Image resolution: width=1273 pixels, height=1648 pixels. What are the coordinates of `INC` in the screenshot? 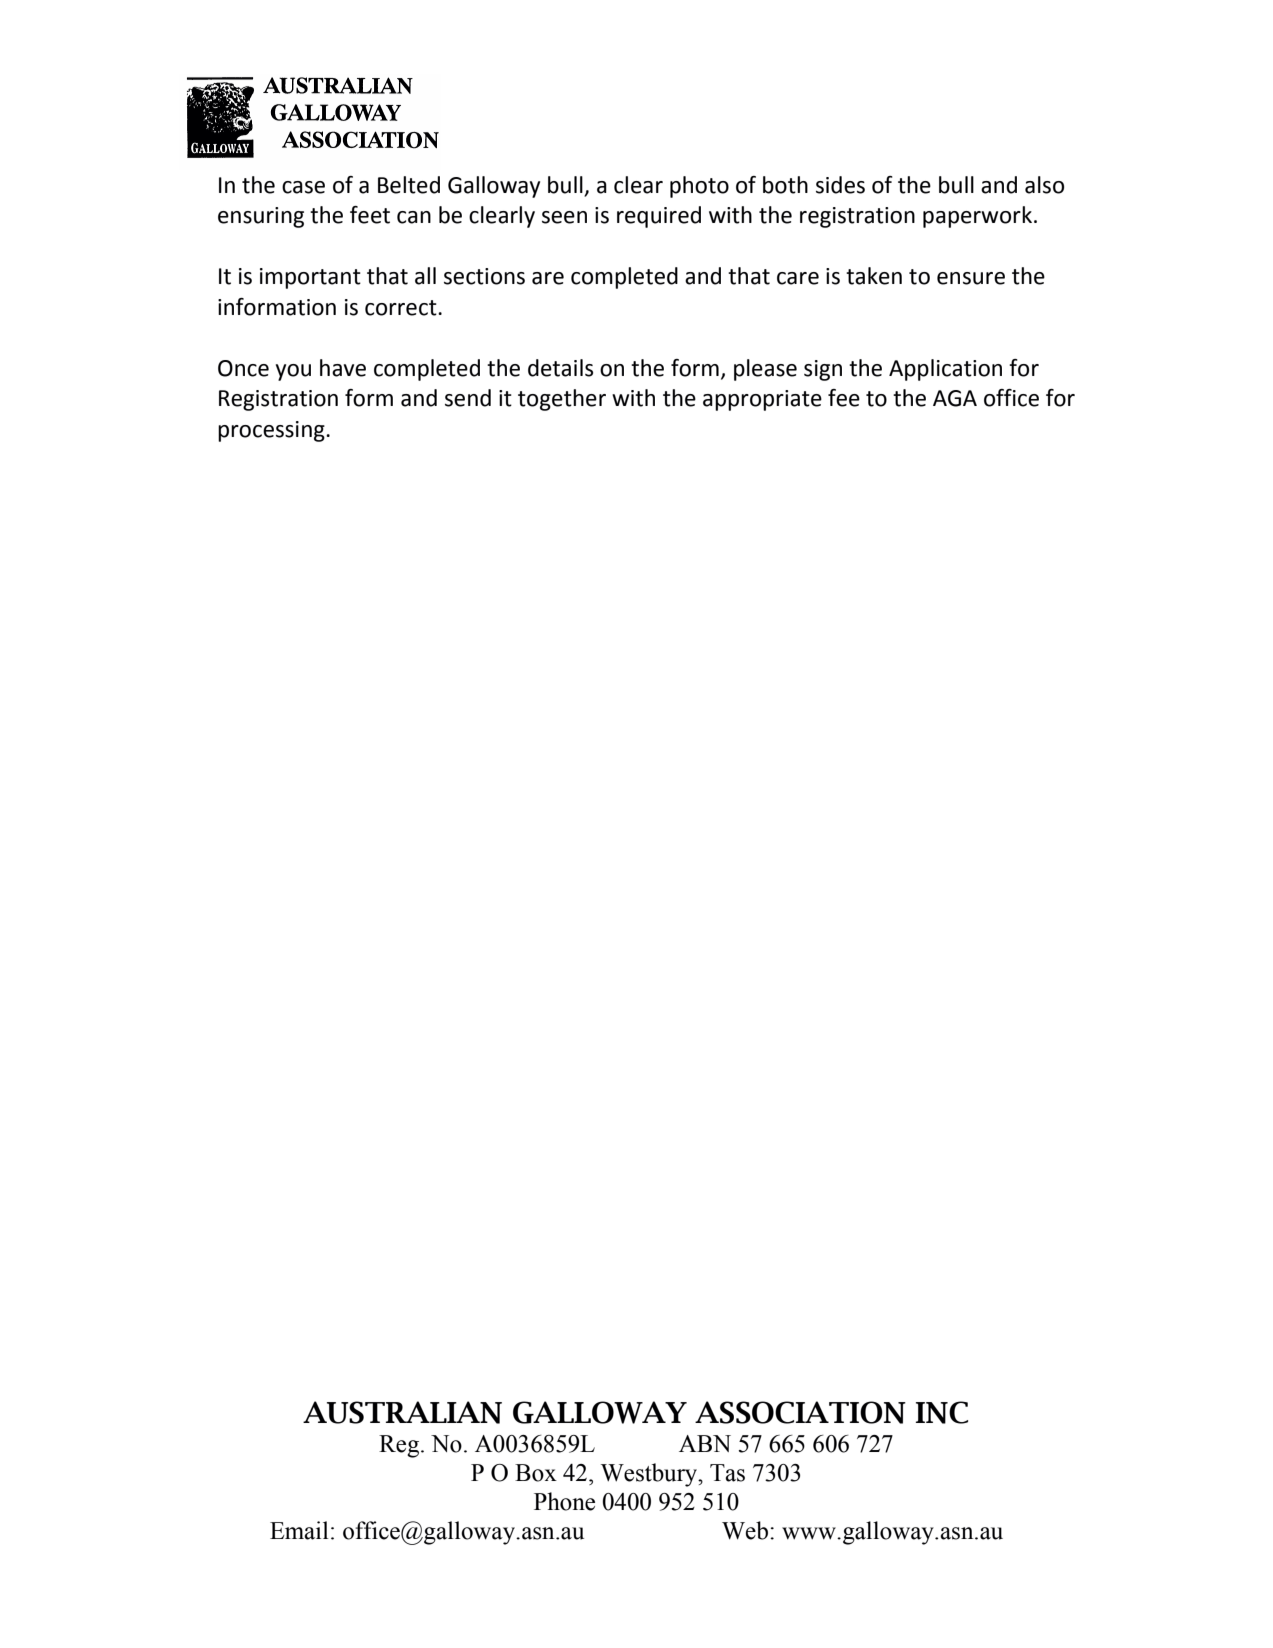 It's located at (942, 1412).
